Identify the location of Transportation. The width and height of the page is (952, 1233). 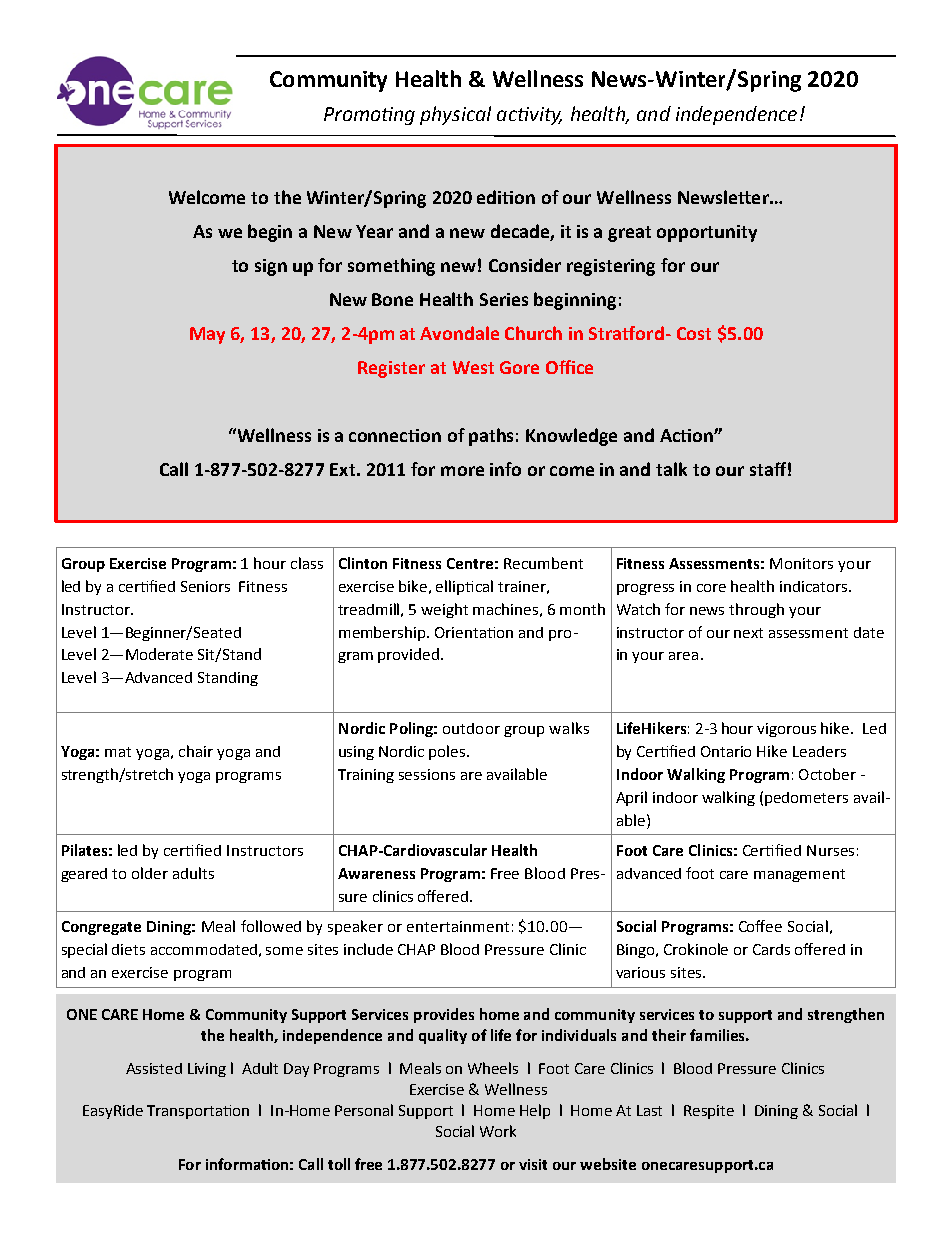
(198, 1112).
